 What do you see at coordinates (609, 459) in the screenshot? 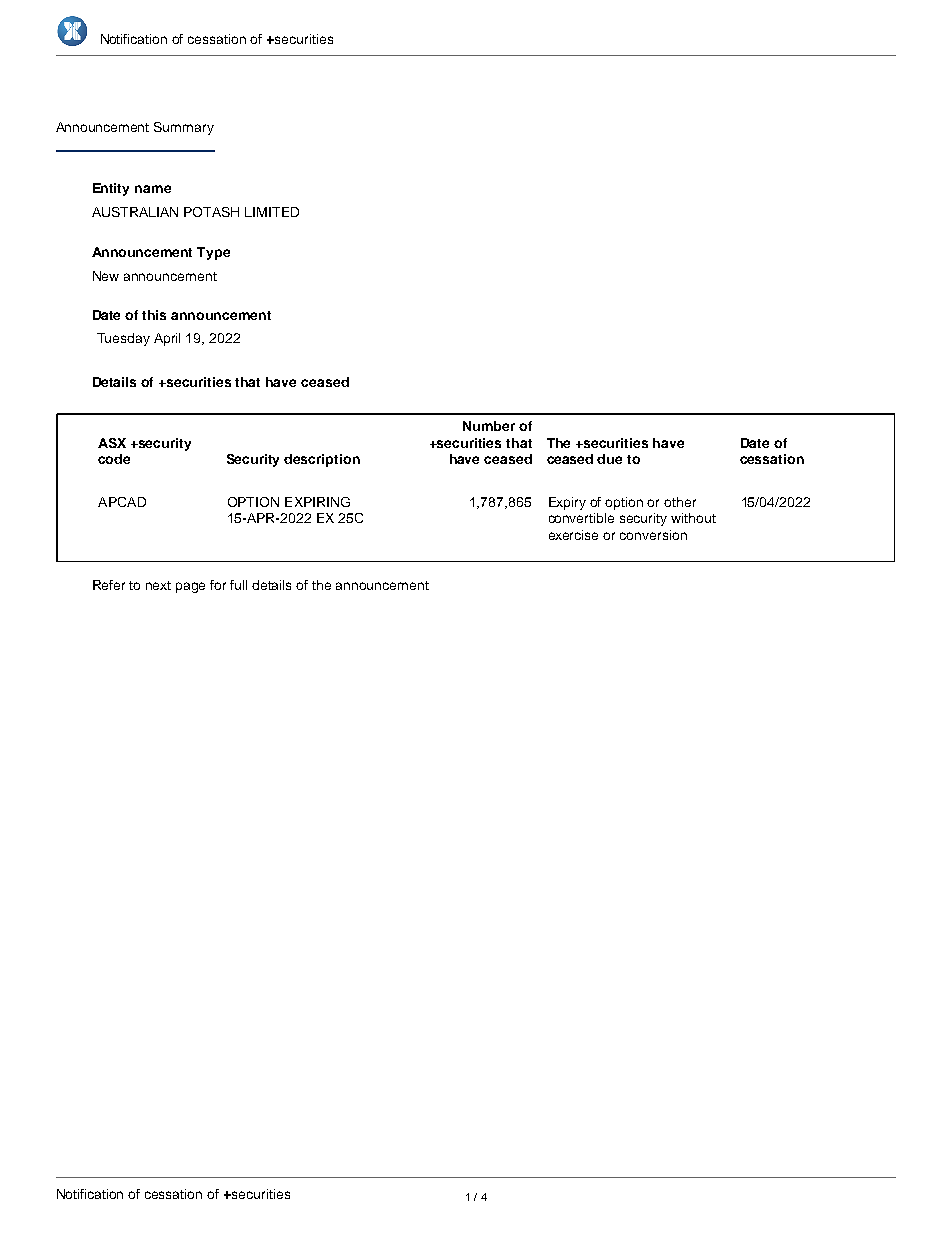
I see `due` at bounding box center [609, 459].
